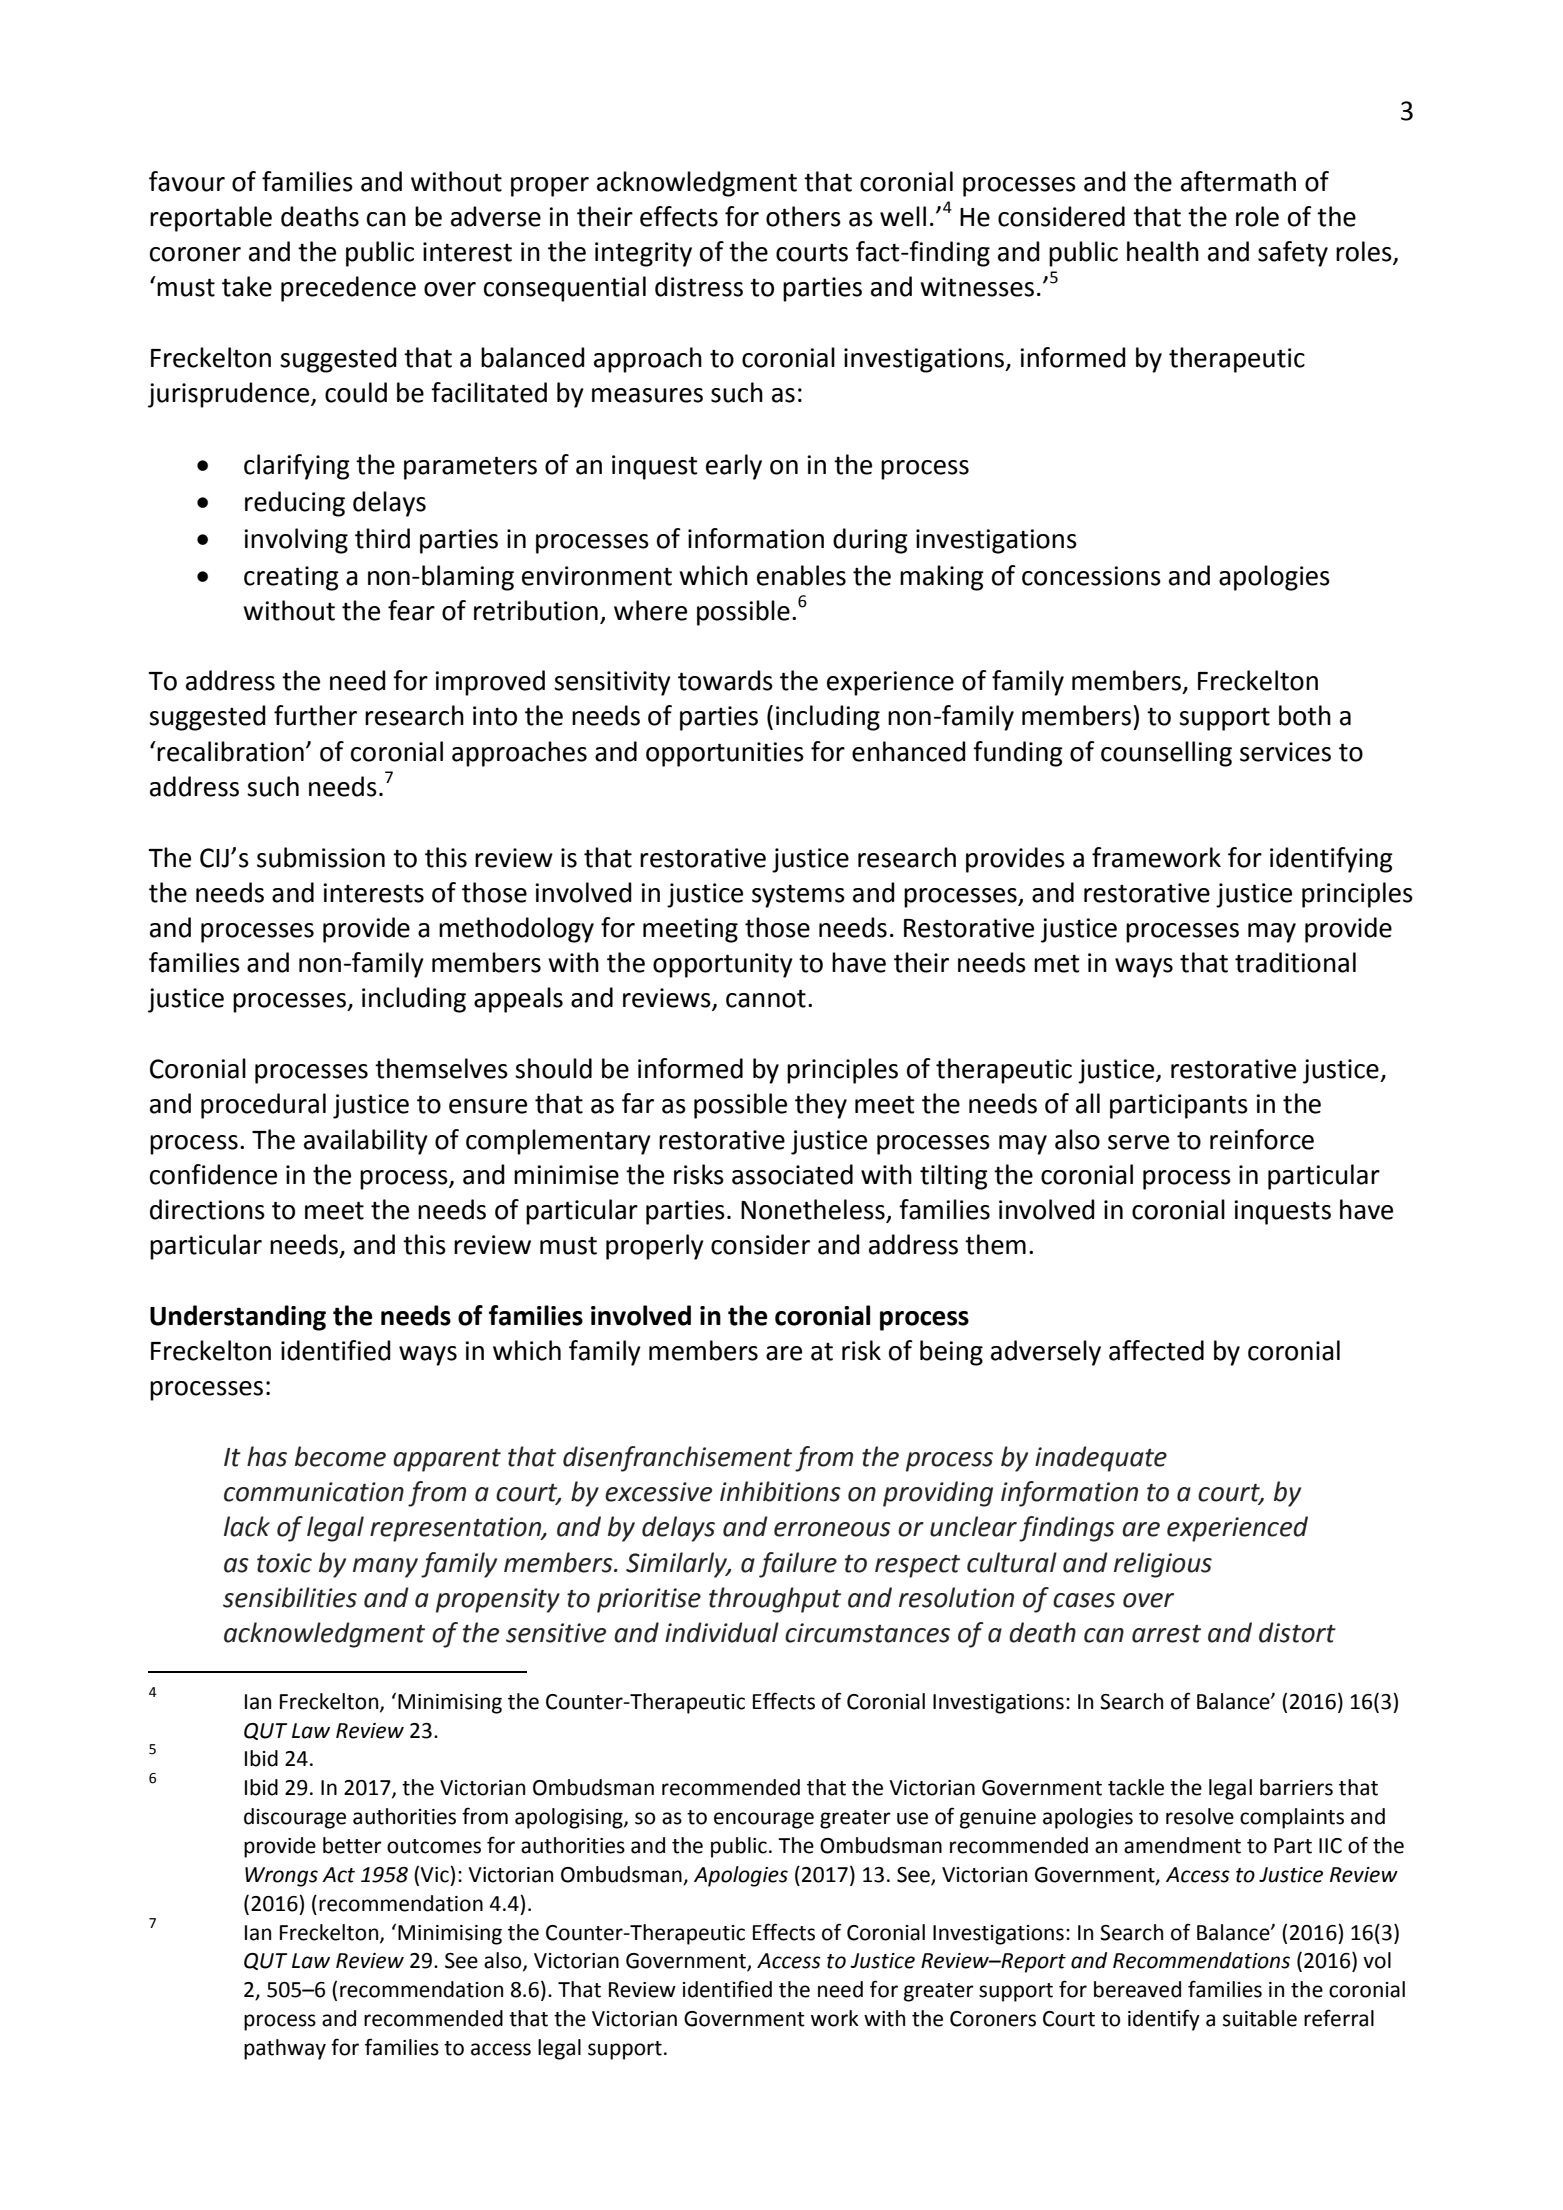 This page has width=1563, height=2210. Describe the element at coordinates (285, 2049) in the page. I see `pathway` at that location.
